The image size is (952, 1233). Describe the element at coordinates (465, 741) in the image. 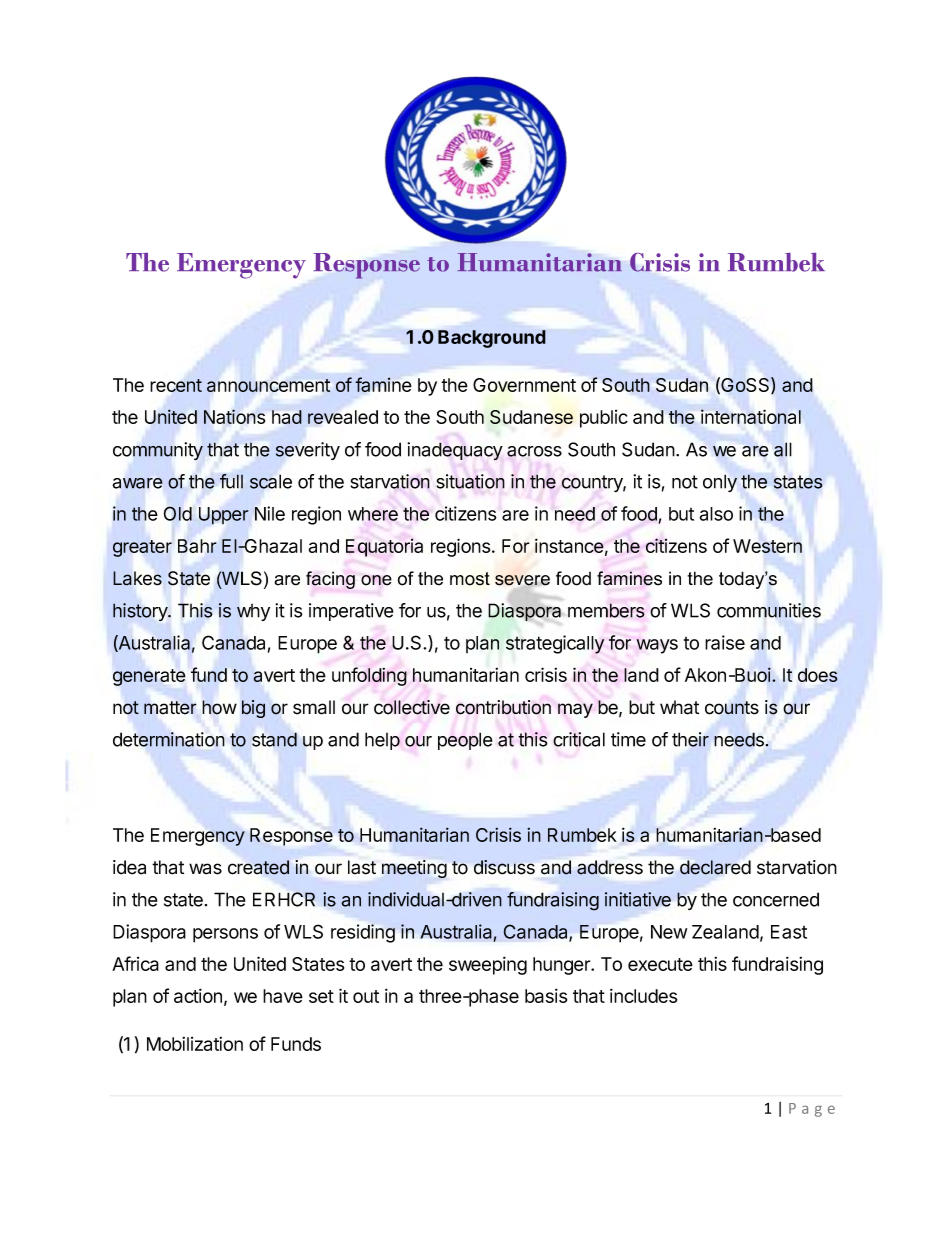

I see `people` at that location.
